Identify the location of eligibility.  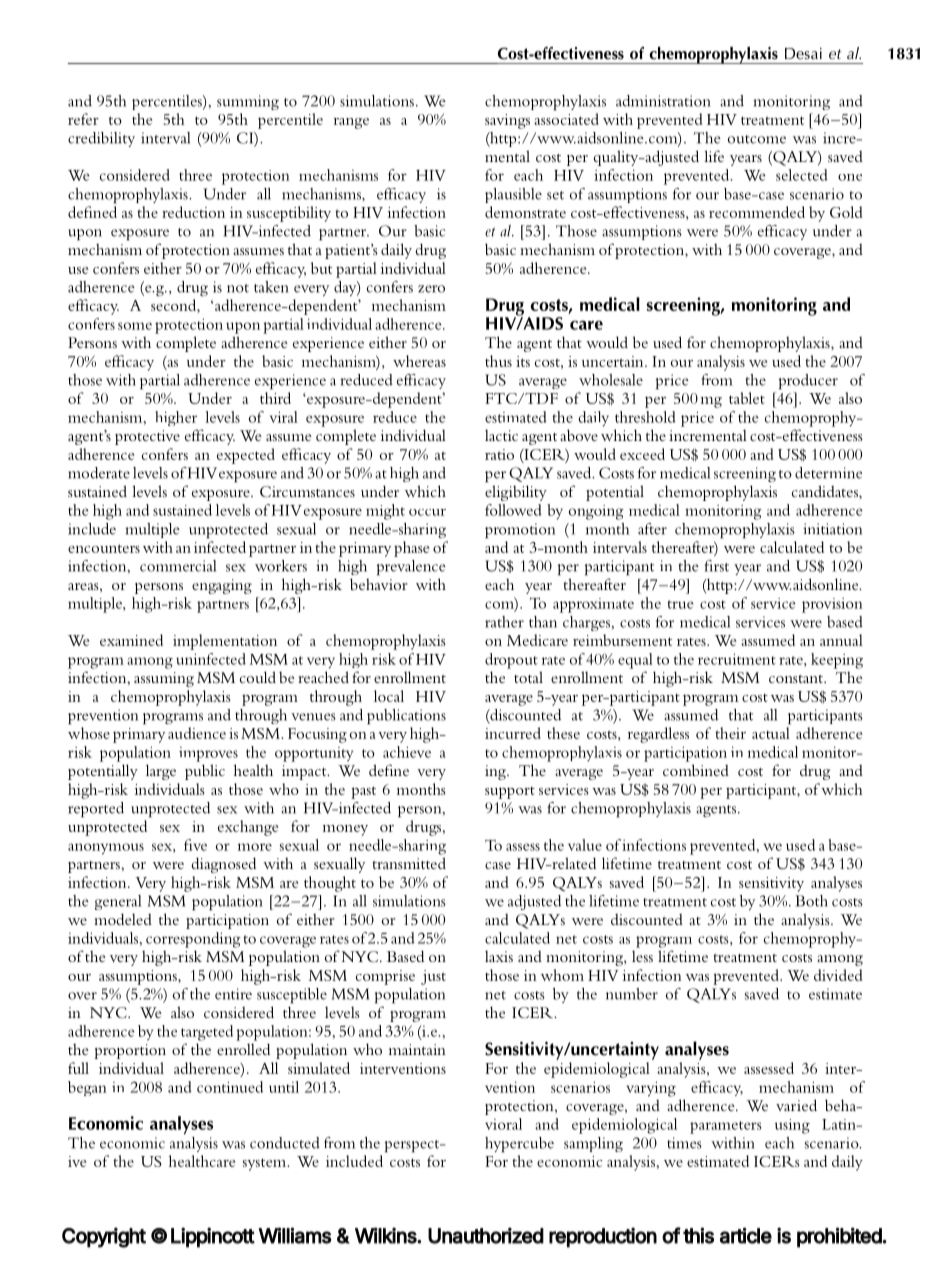
(516, 493).
